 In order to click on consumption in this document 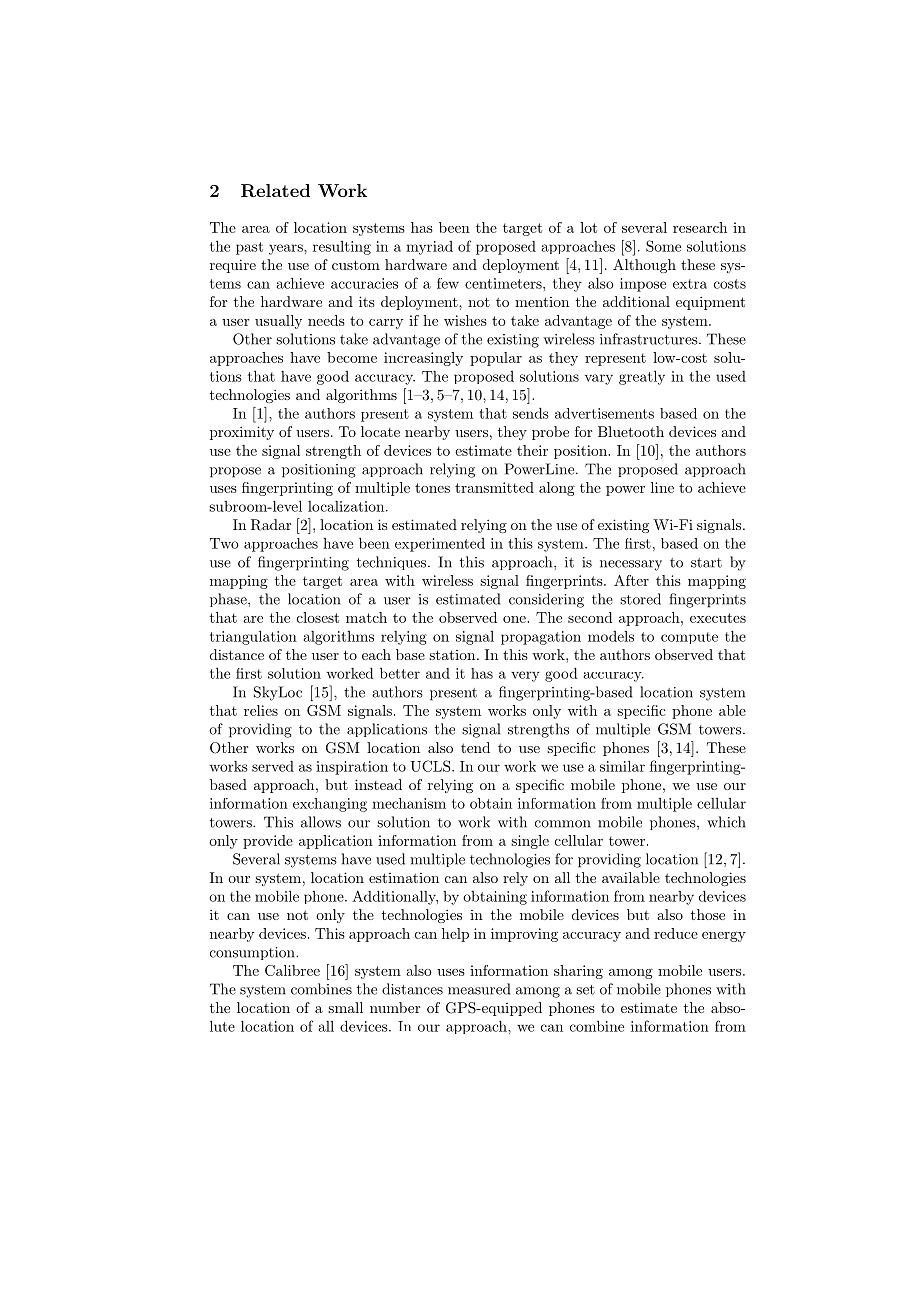, I will do `click(253, 953)`.
